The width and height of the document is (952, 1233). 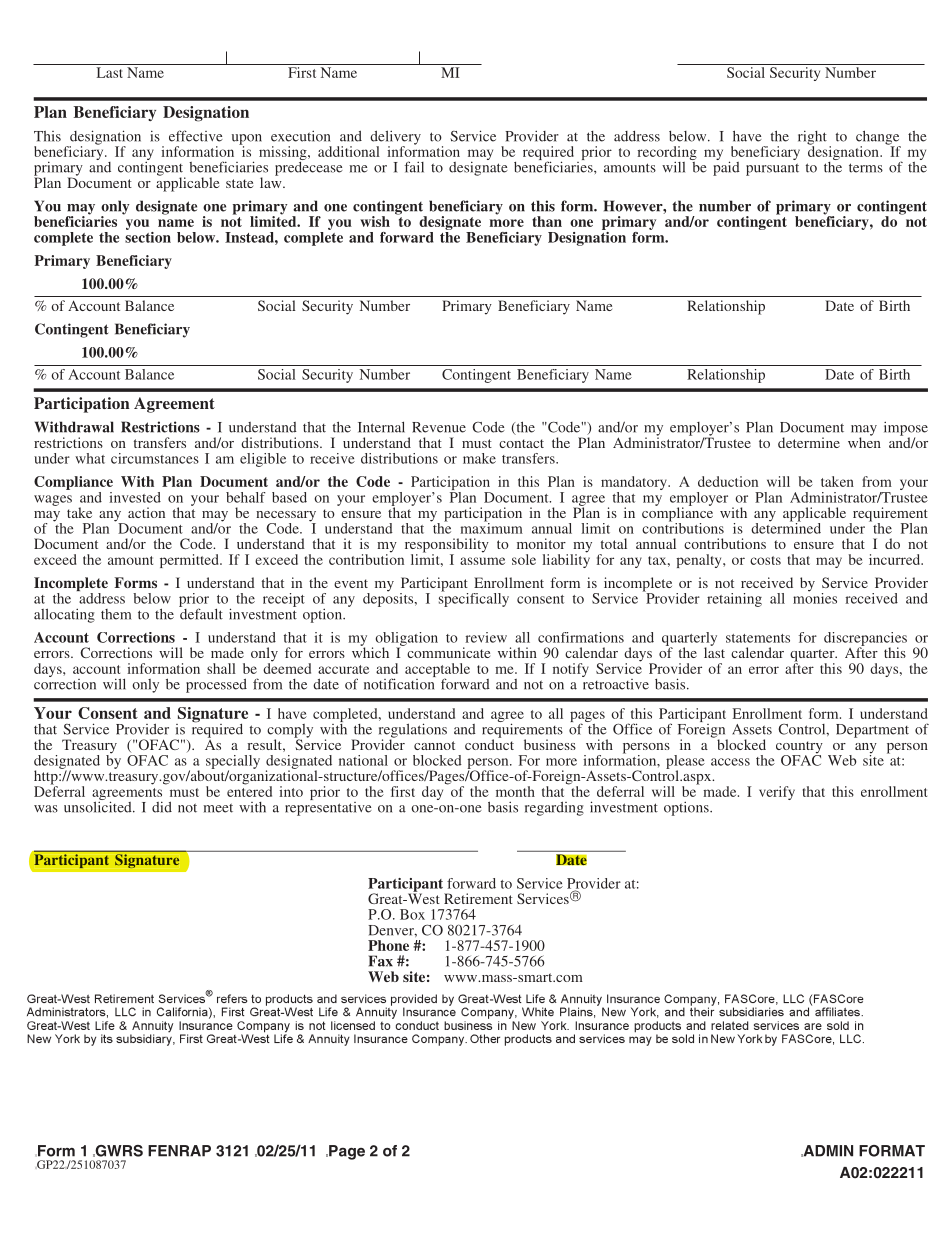 What do you see at coordinates (155, 458) in the document?
I see `circumstances` at bounding box center [155, 458].
